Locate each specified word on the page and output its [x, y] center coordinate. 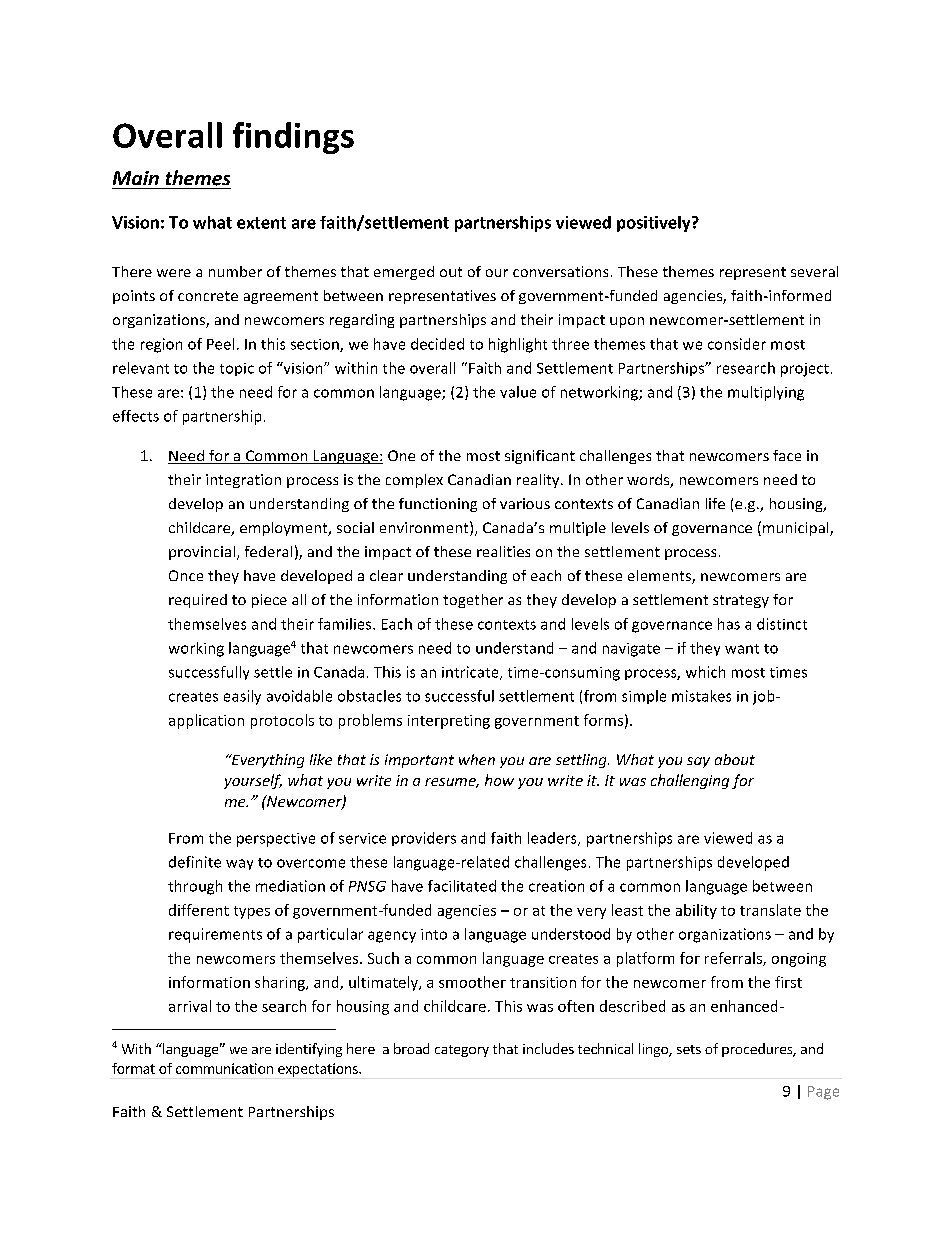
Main [136, 178]
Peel [220, 344]
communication [224, 1068]
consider [737, 344]
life [715, 503]
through [195, 887]
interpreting [449, 722]
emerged [404, 273]
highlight [518, 345]
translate [770, 910]
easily [242, 697]
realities [503, 551]
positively [655, 224]
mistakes [701, 696]
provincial [202, 553]
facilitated [462, 886]
